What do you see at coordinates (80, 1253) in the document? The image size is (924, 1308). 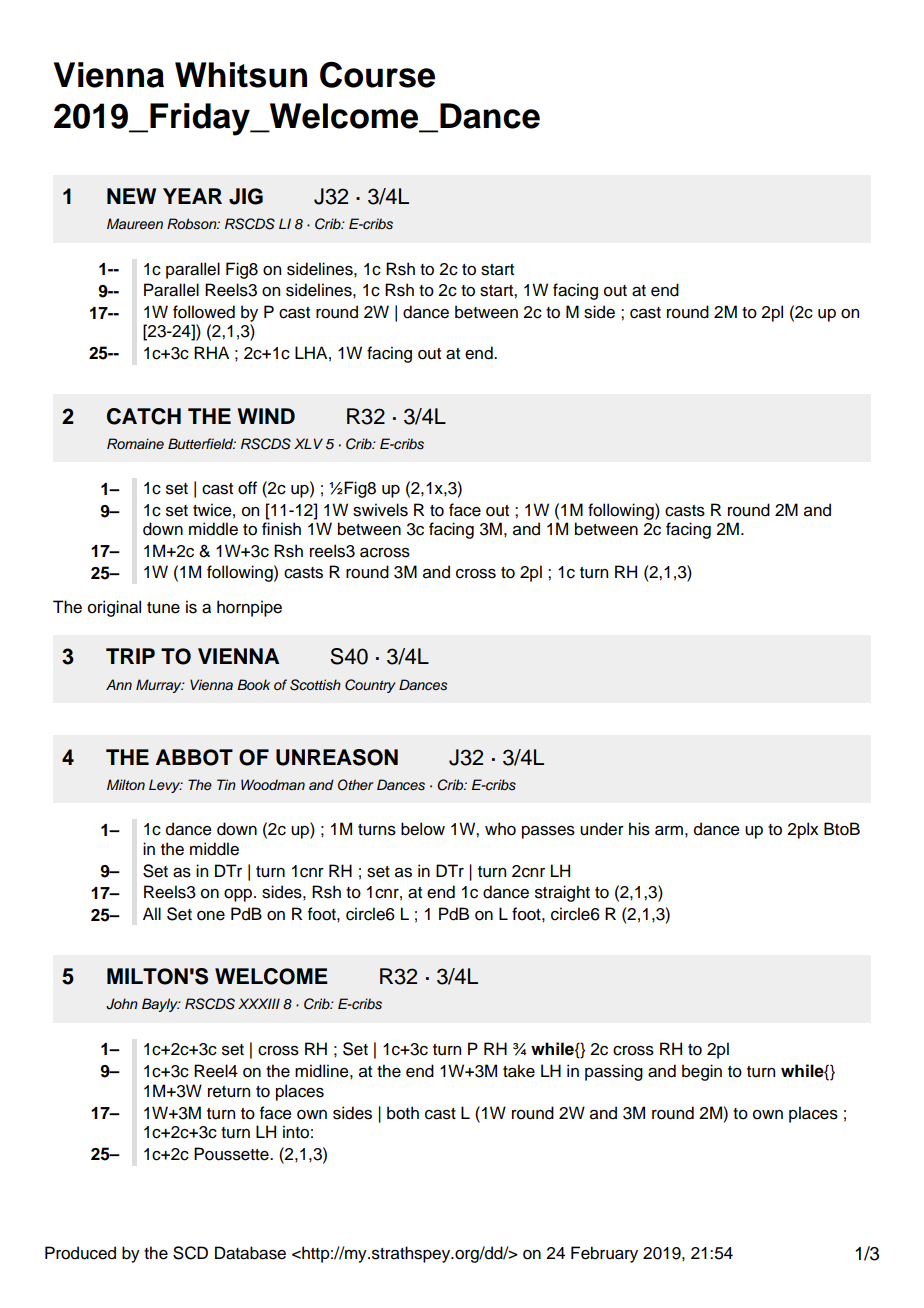 I see `Produced` at bounding box center [80, 1253].
